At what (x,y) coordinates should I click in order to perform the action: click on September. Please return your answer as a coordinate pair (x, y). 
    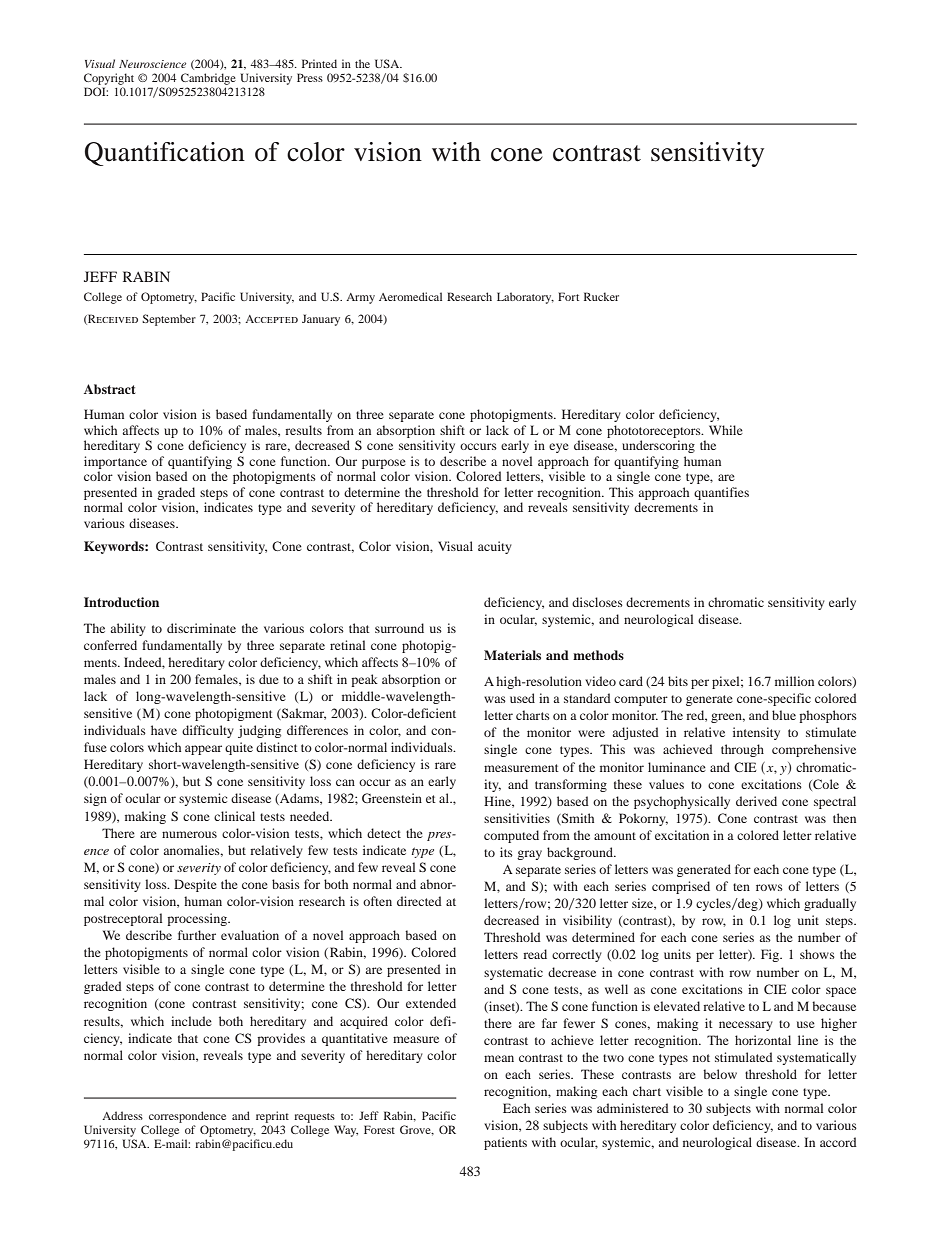
    Looking at the image, I should click on (169, 320).
